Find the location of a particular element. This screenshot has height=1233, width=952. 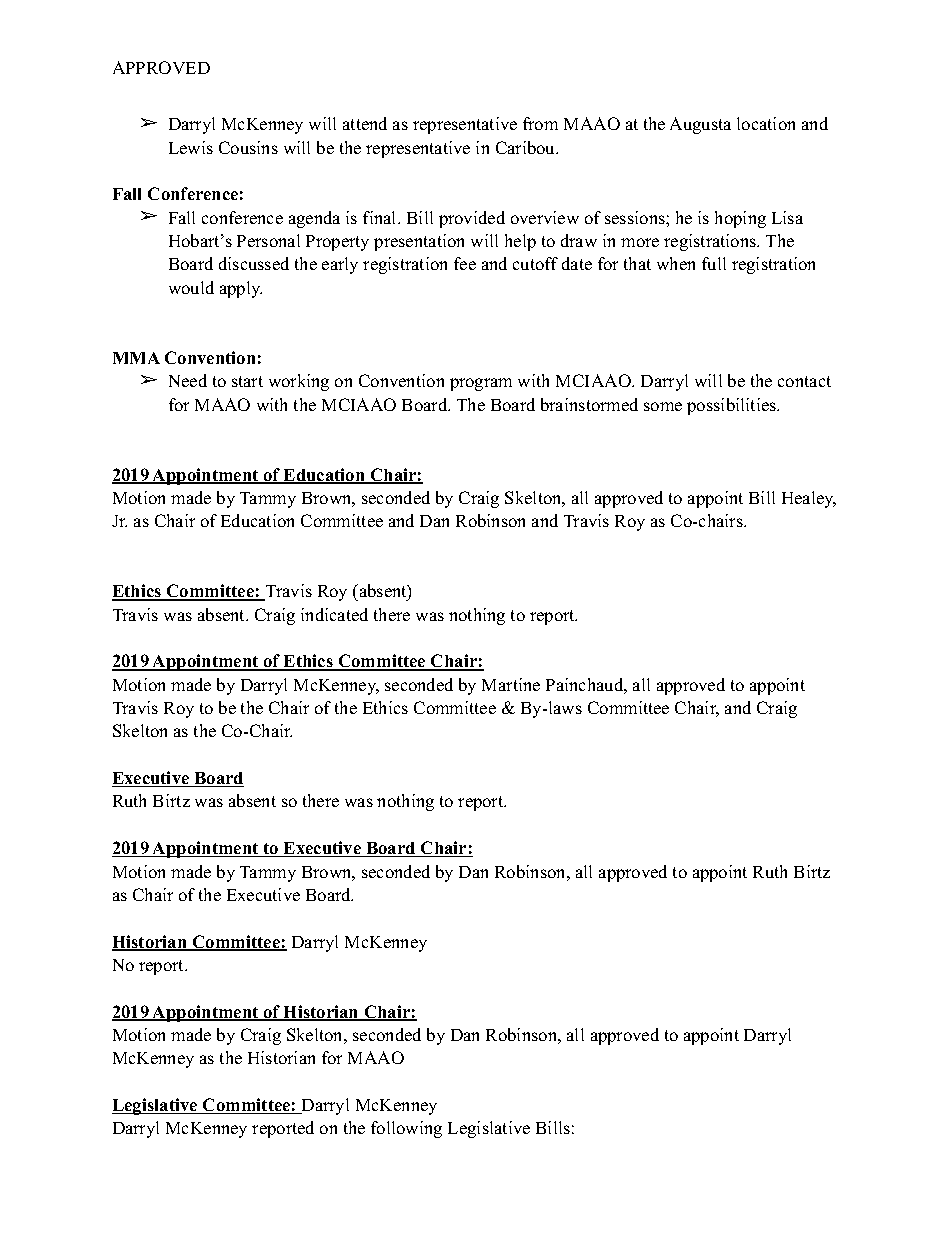

Caribou is located at coordinates (527, 147).
